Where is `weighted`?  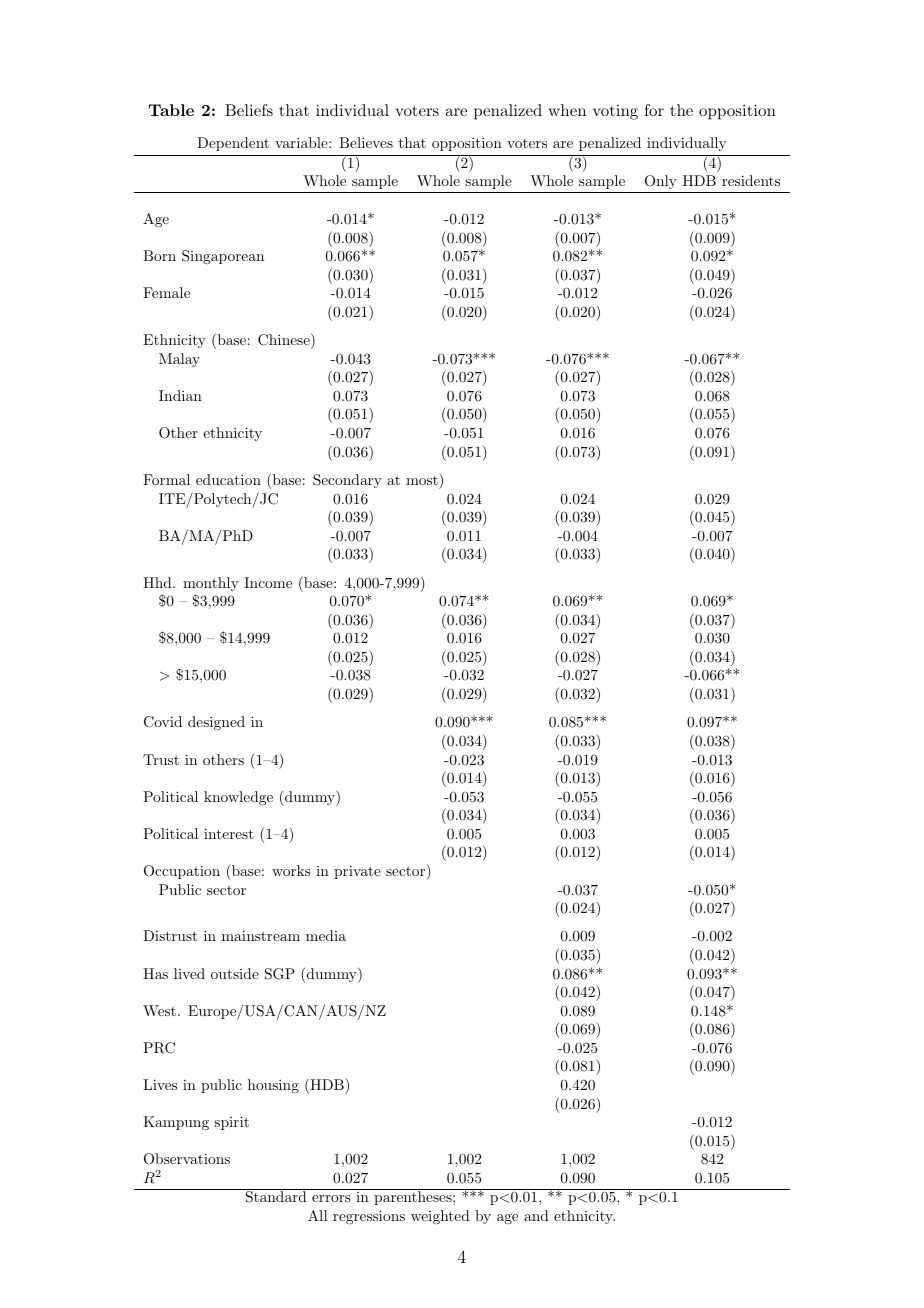
weighted is located at coordinates (440, 1217).
